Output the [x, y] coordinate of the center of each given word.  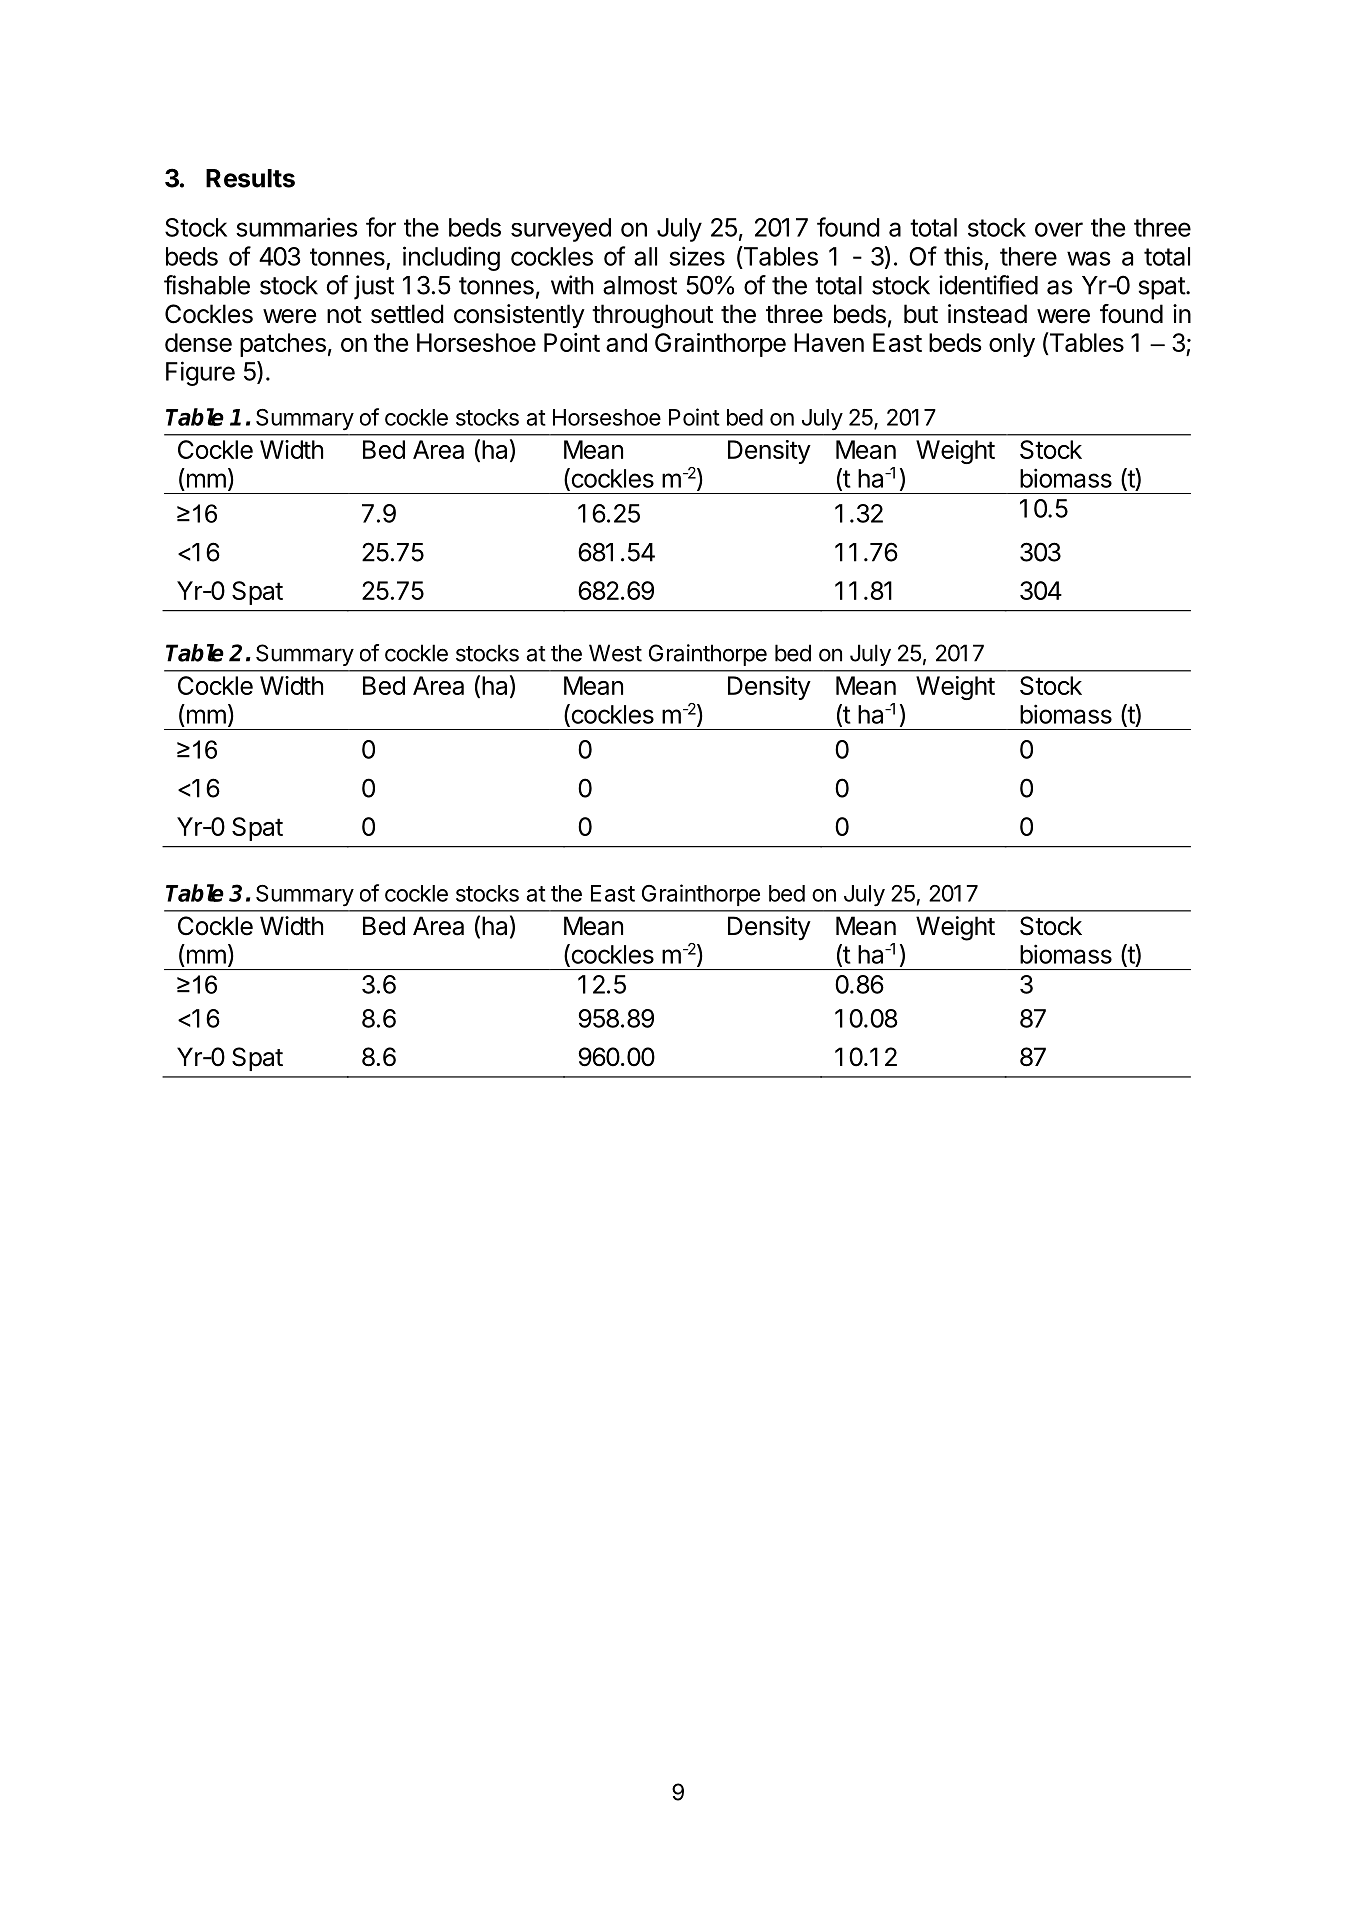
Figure [200, 373]
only [1012, 345]
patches [283, 345]
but [921, 314]
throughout [652, 316]
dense [198, 342]
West [615, 653]
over [1059, 229]
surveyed [561, 230]
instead [987, 314]
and [626, 342]
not [344, 315]
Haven [829, 342]
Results [250, 178]
